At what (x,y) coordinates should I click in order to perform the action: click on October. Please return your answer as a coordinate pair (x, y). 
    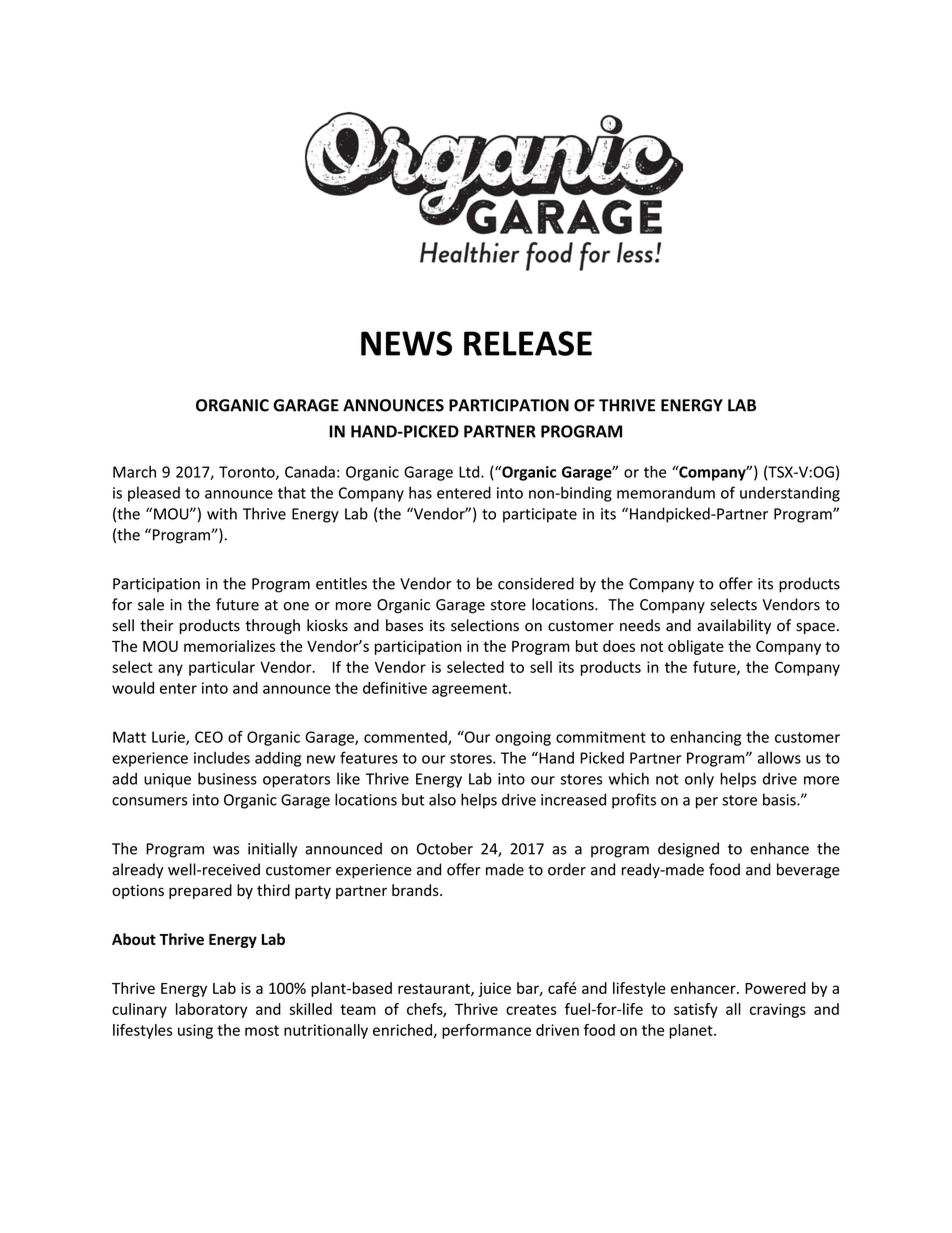
    Looking at the image, I should click on (445, 848).
